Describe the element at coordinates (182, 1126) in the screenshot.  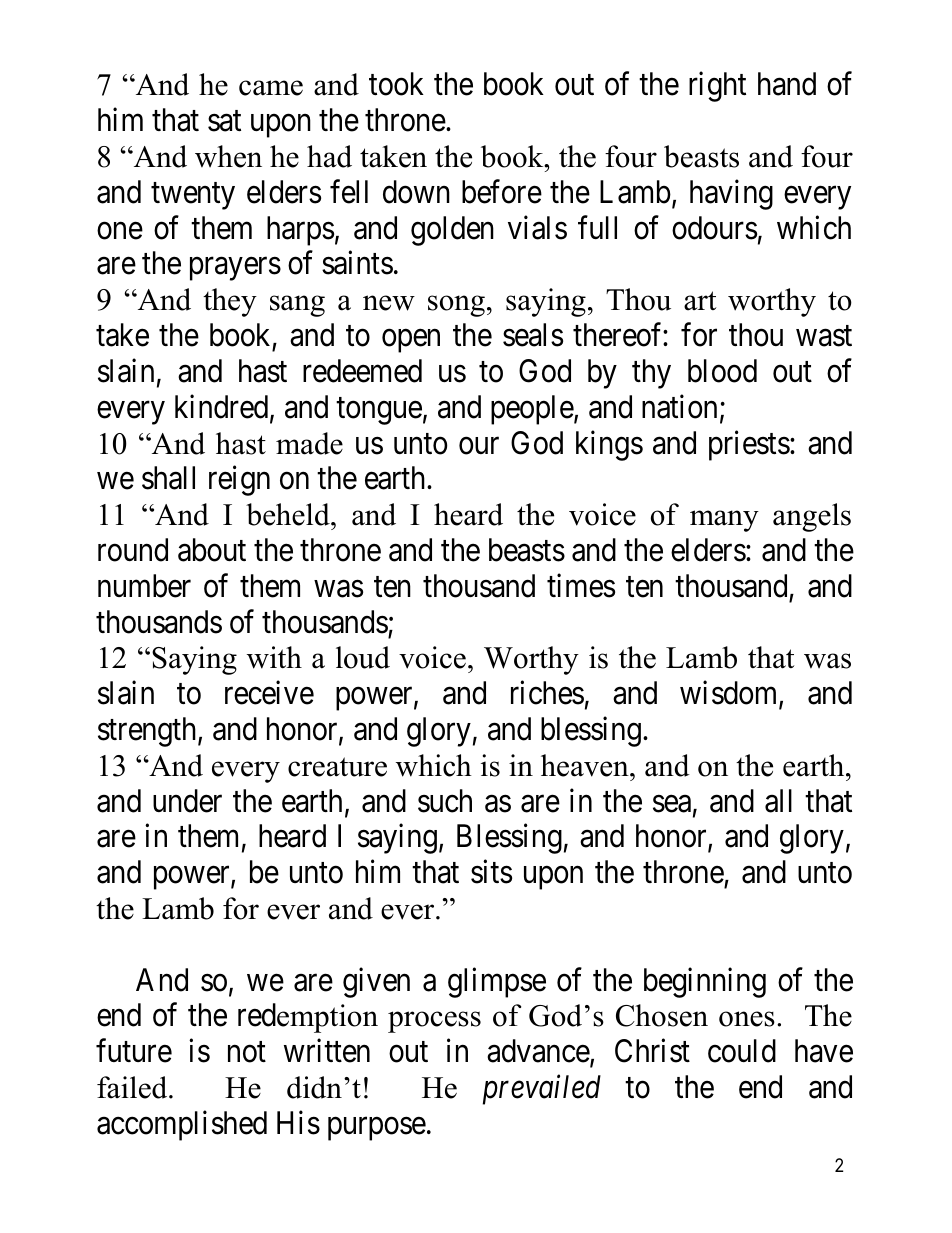
I see `accomplished` at that location.
